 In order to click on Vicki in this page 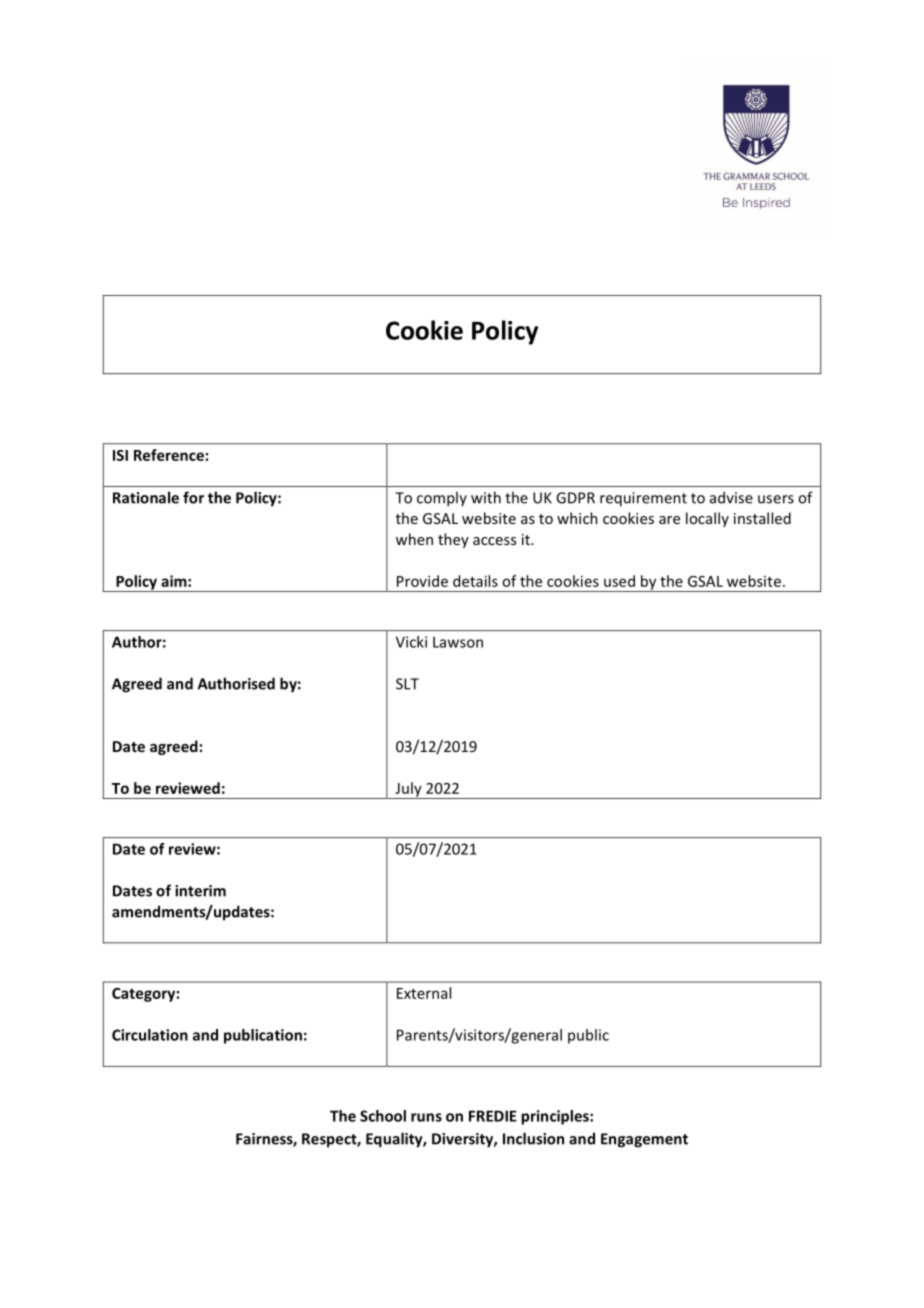, I will do `click(411, 642)`.
